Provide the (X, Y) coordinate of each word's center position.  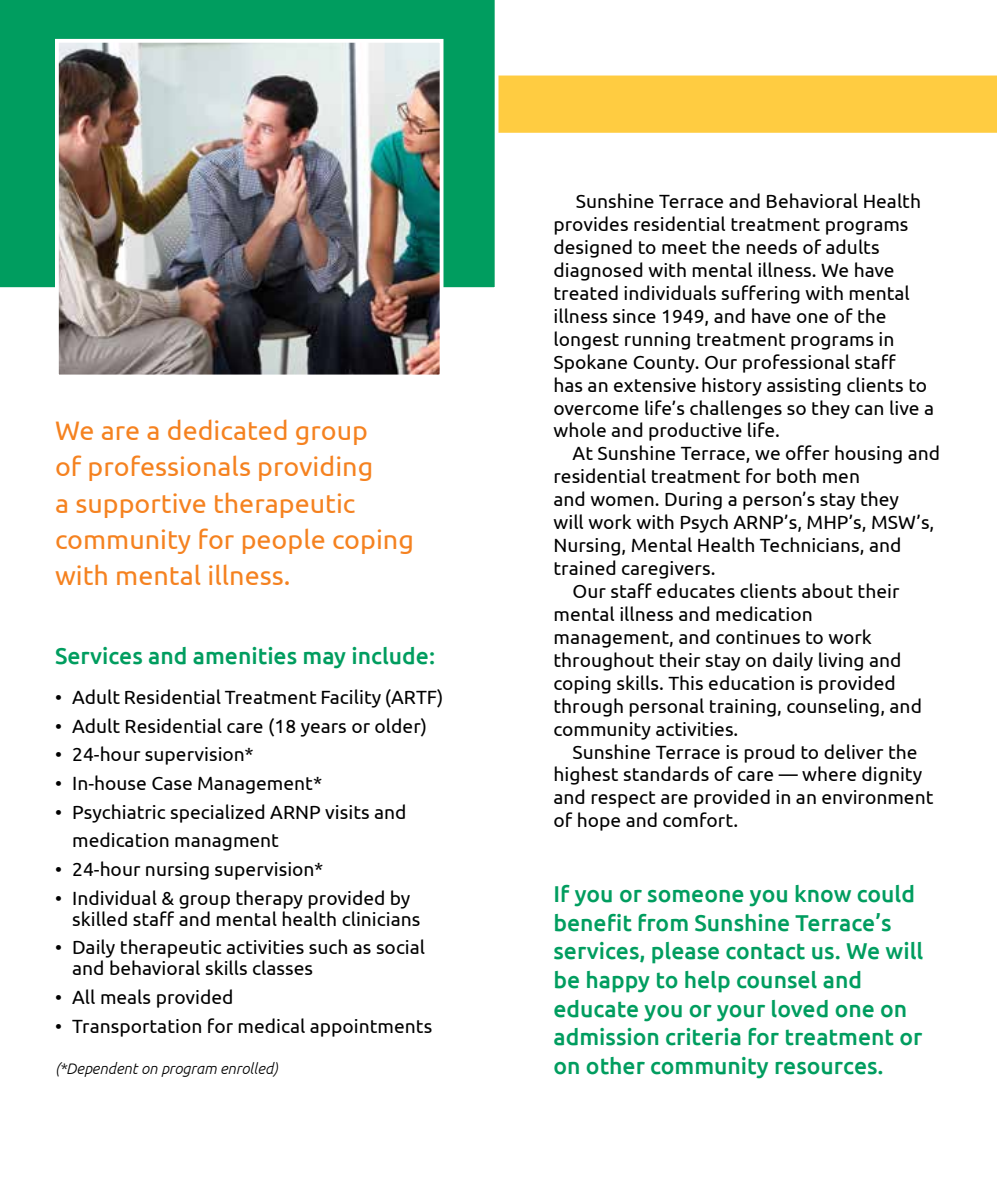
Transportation (136, 1028)
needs (771, 246)
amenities (245, 656)
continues (758, 637)
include (390, 656)
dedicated (227, 430)
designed (593, 248)
